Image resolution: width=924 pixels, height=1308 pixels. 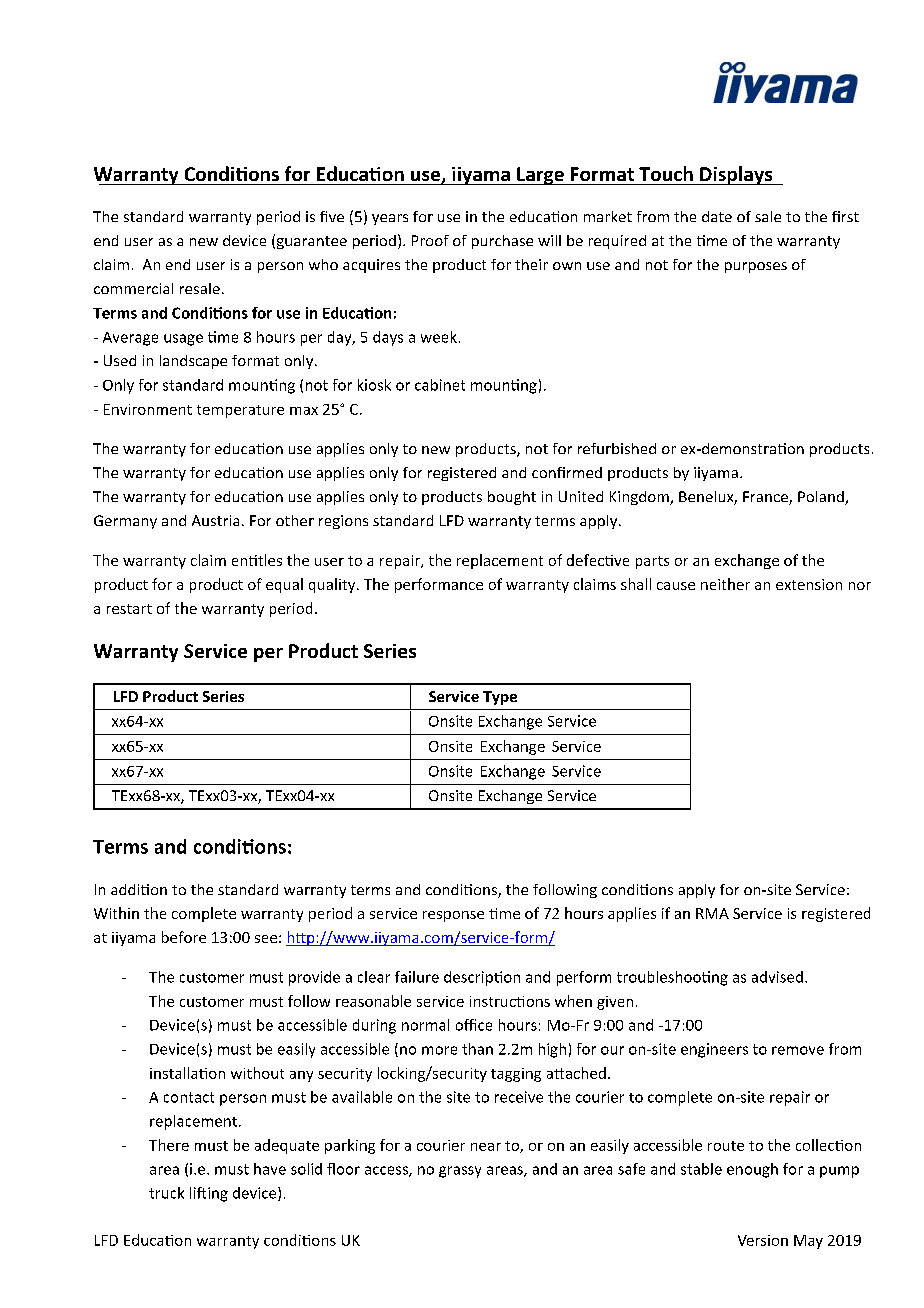 I want to click on date, so click(x=717, y=216).
